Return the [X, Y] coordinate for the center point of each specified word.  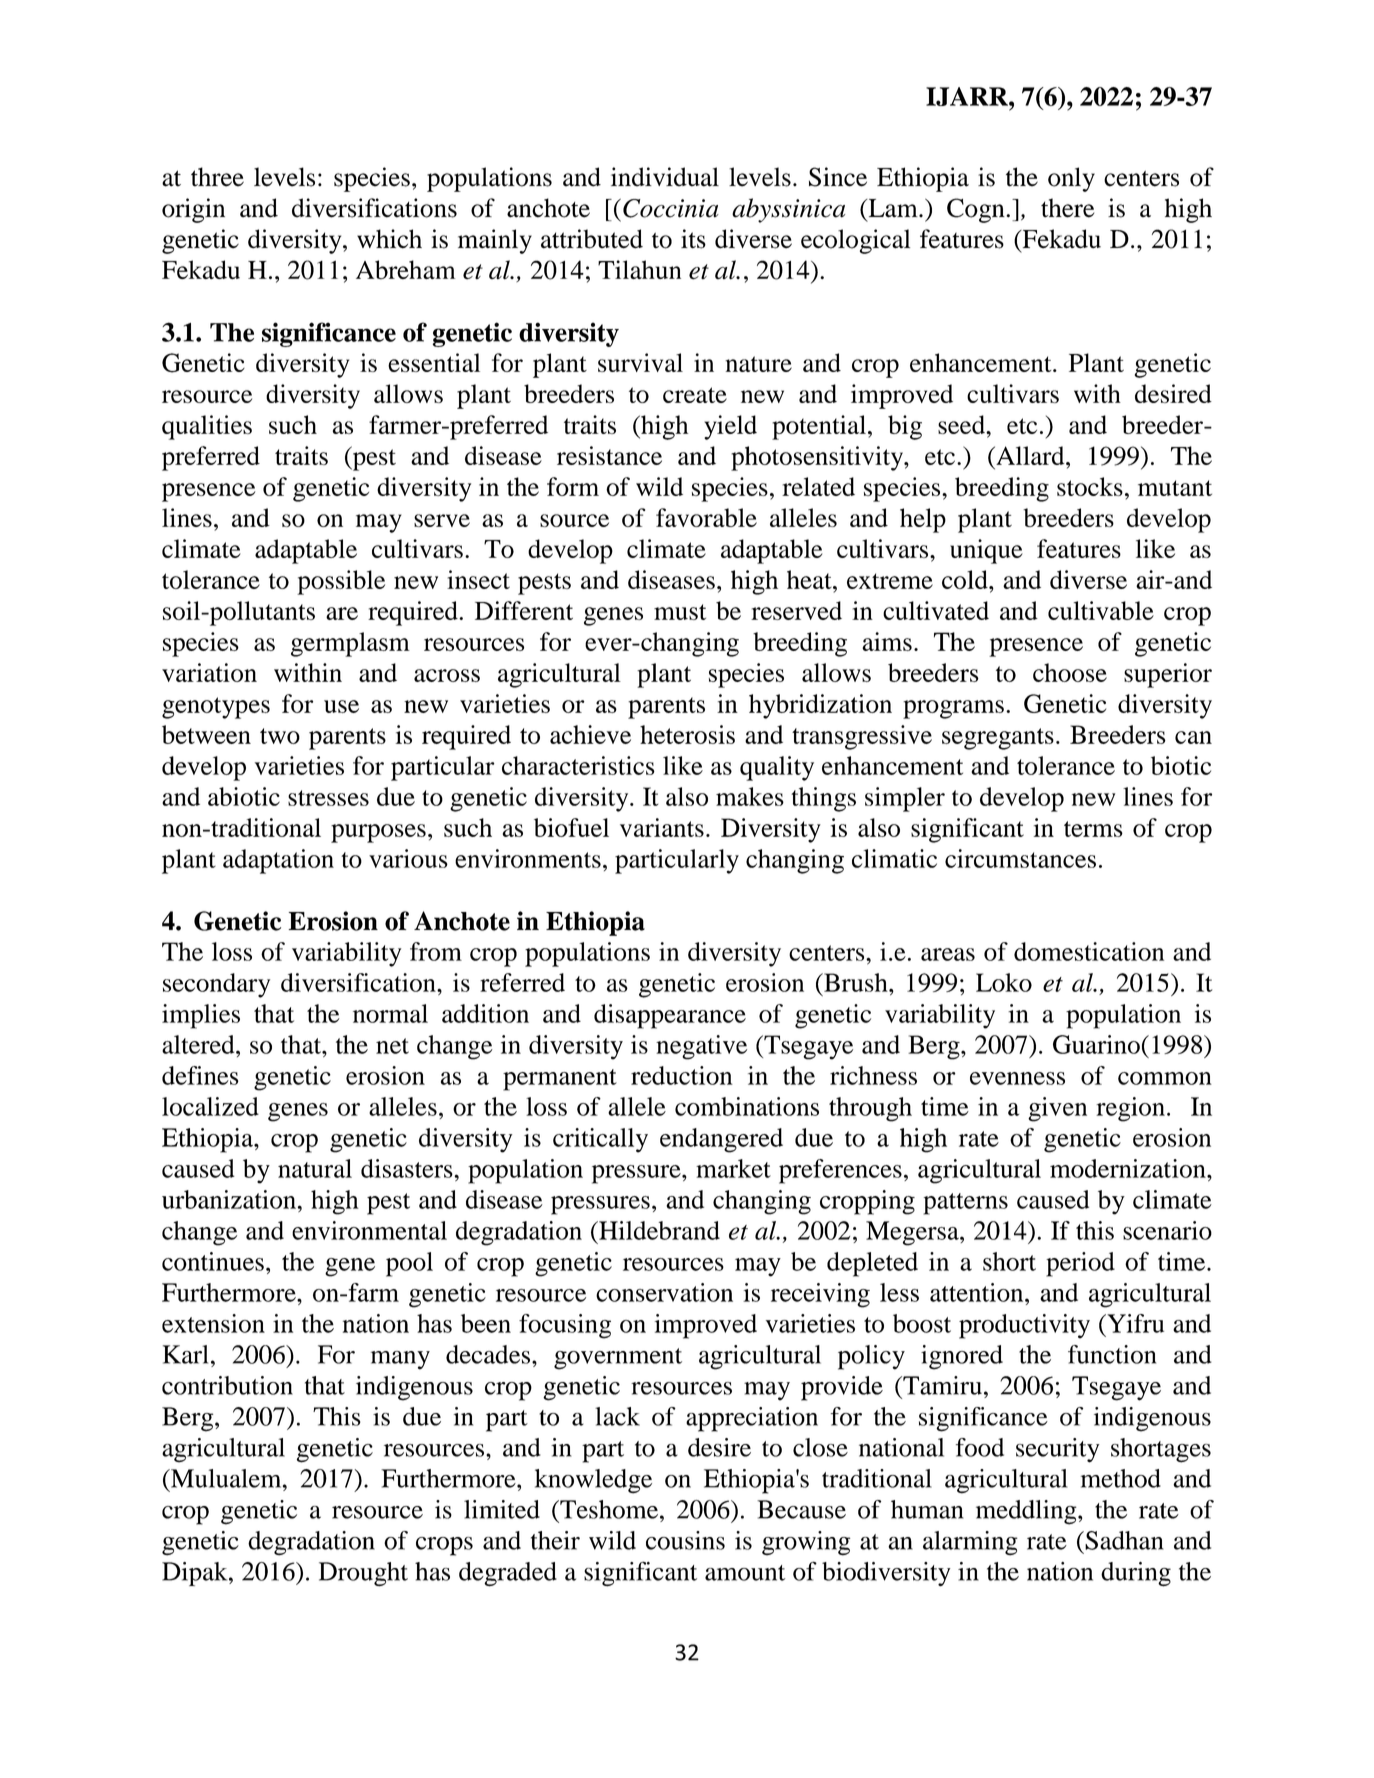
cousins [685, 1540]
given [1057, 1109]
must [680, 612]
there [1067, 208]
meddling [1027, 1512]
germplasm [350, 644]
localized [210, 1106]
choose [1070, 672]
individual [665, 177]
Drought [363, 1574]
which [389, 239]
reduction [682, 1075]
